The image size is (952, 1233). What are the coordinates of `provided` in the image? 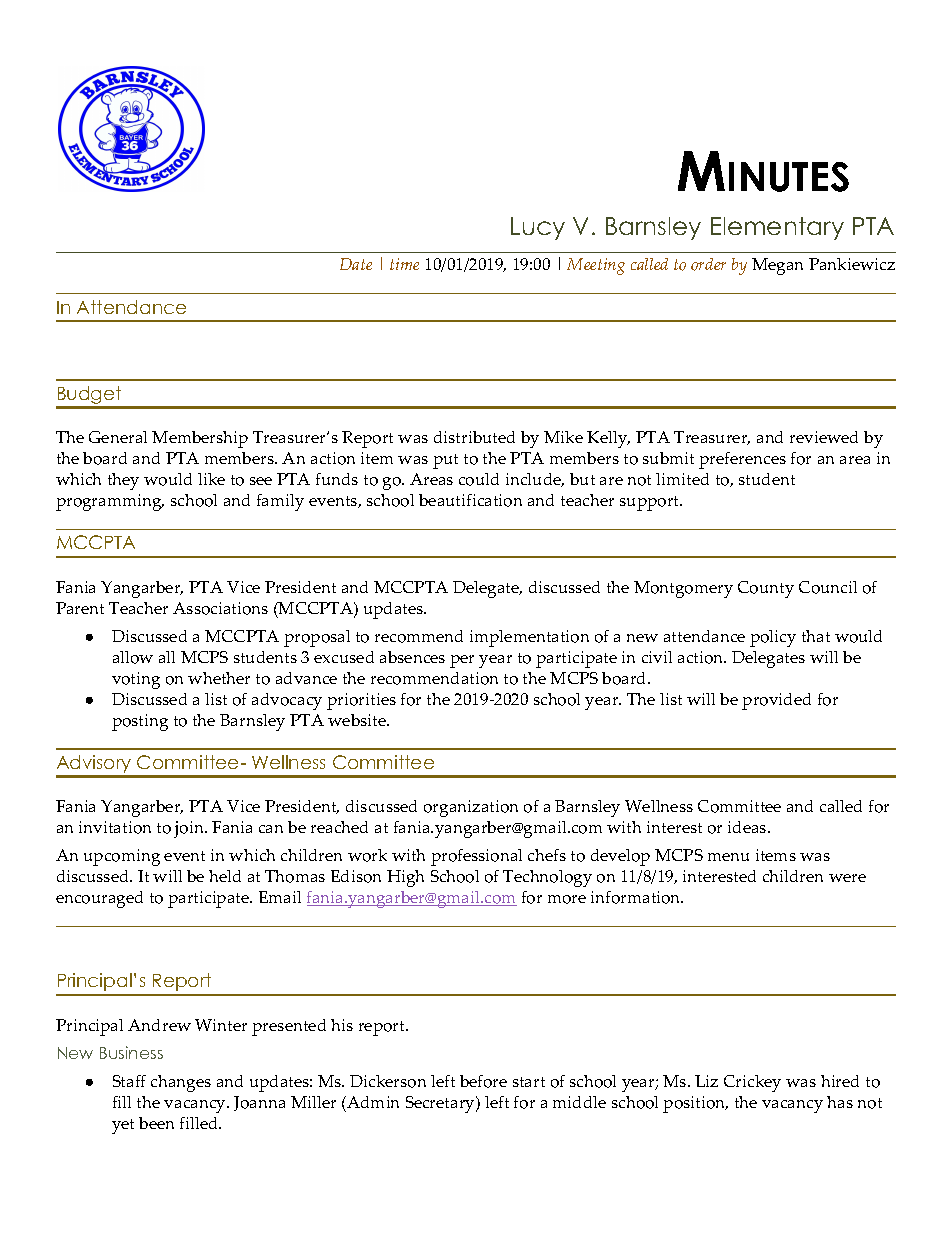 It's located at (776, 701).
